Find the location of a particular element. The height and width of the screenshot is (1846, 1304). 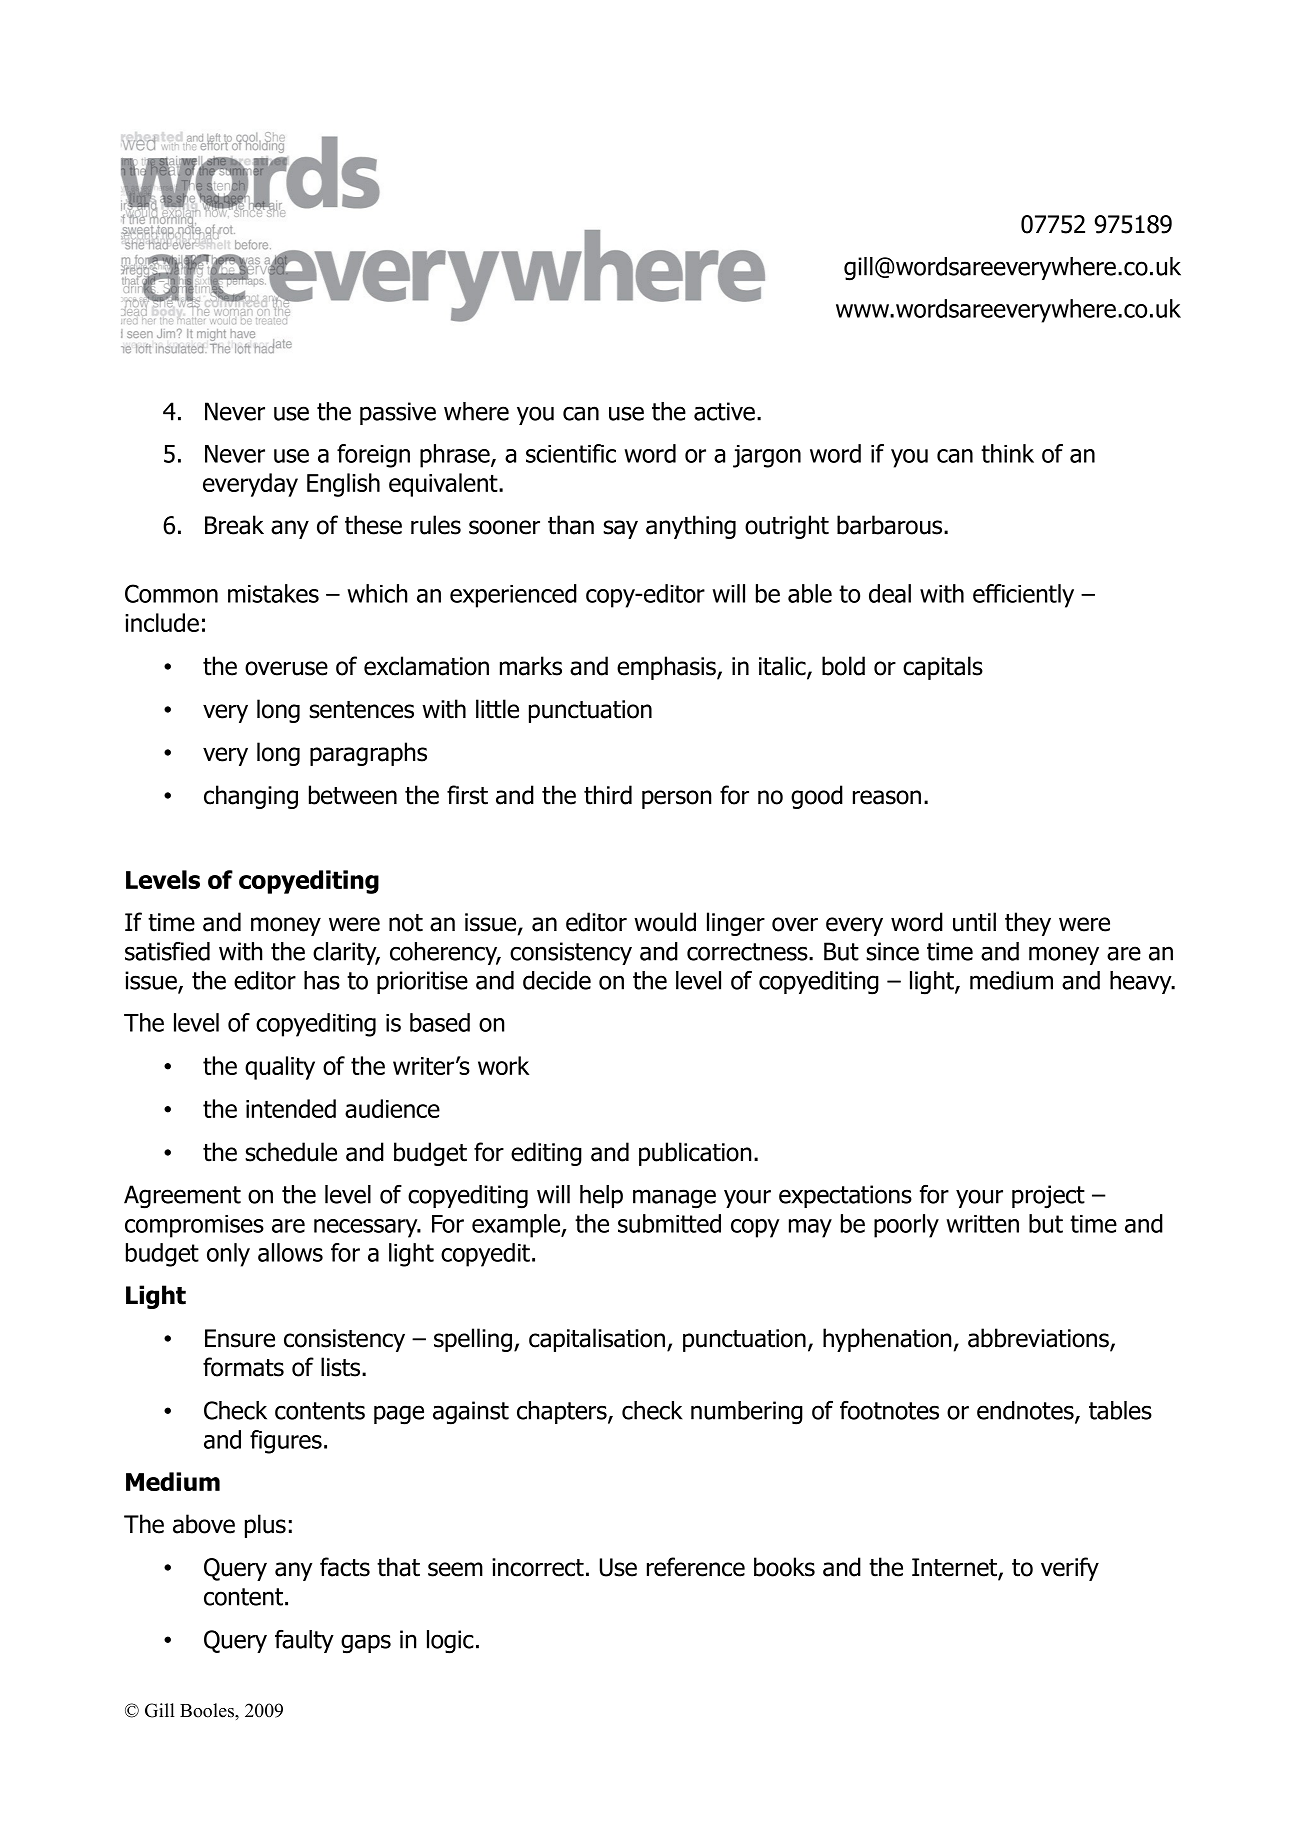

verify is located at coordinates (1070, 1569).
